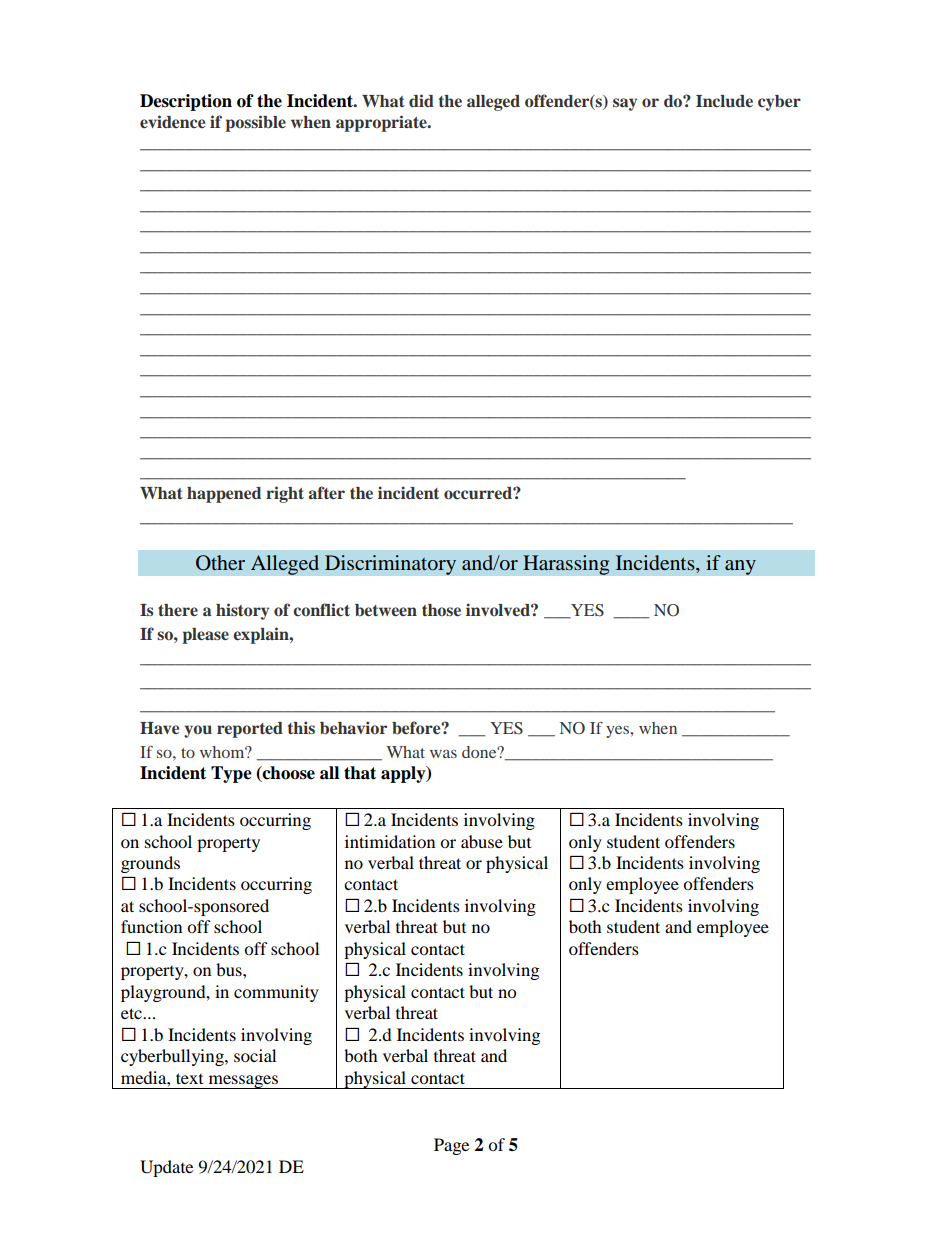  Describe the element at coordinates (482, 841) in the screenshot. I see `abuse` at that location.
